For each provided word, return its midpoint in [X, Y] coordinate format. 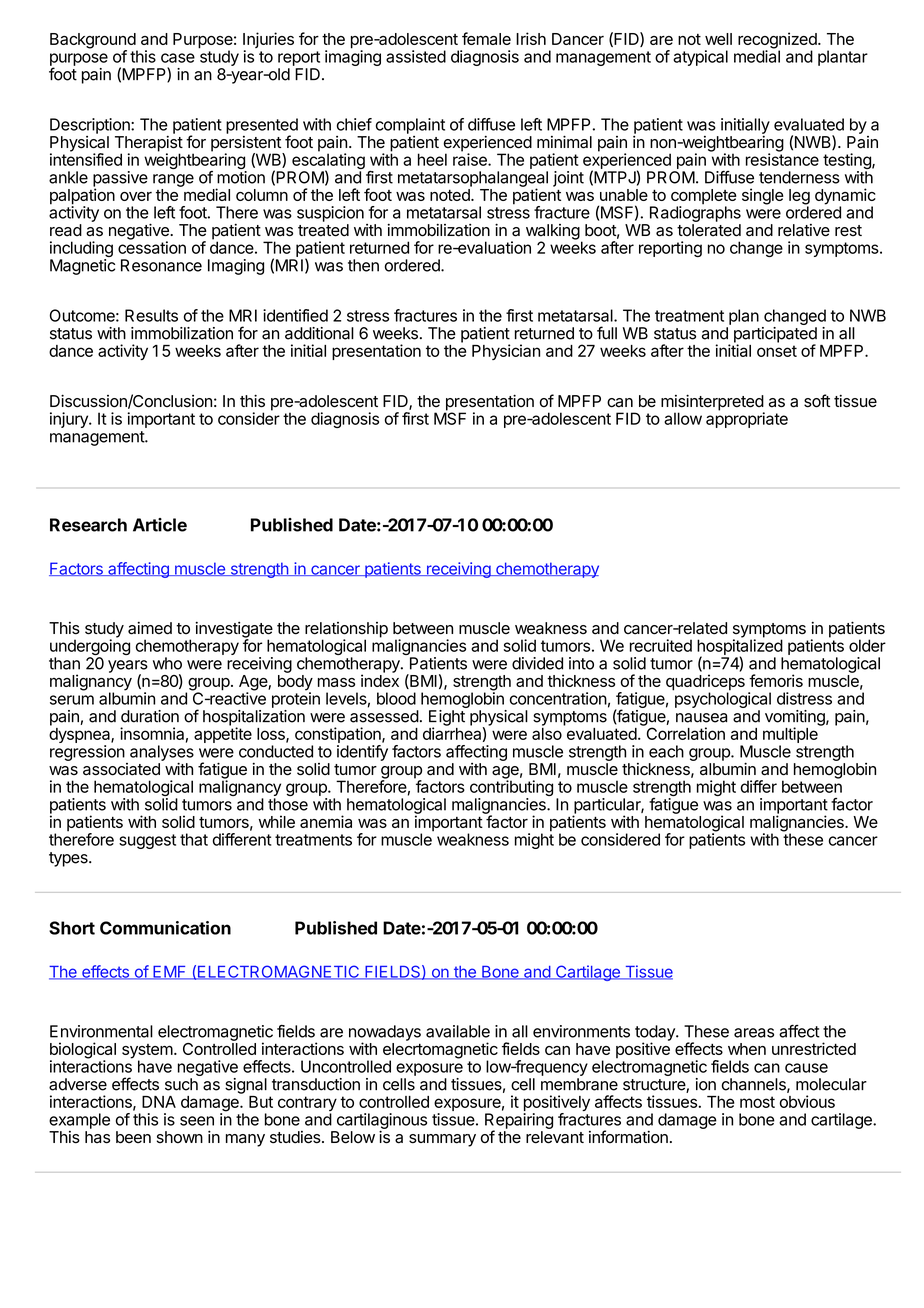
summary [442, 1140]
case [178, 58]
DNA [159, 1102]
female [486, 38]
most [757, 1102]
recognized [778, 41]
